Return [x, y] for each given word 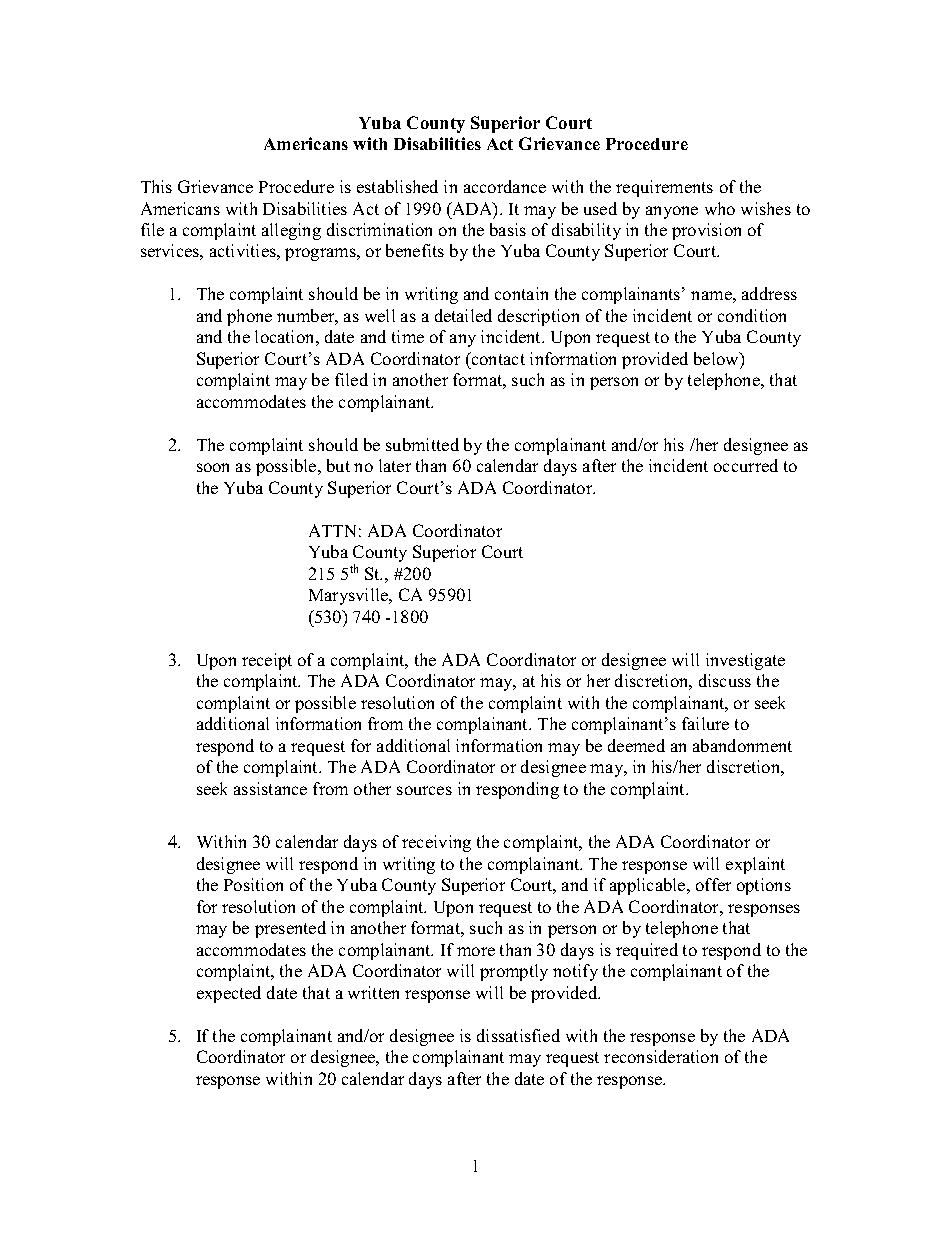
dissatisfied [518, 1035]
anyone [672, 212]
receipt [267, 661]
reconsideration [661, 1056]
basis [508, 229]
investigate [745, 661]
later [395, 465]
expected [229, 994]
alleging [291, 231]
